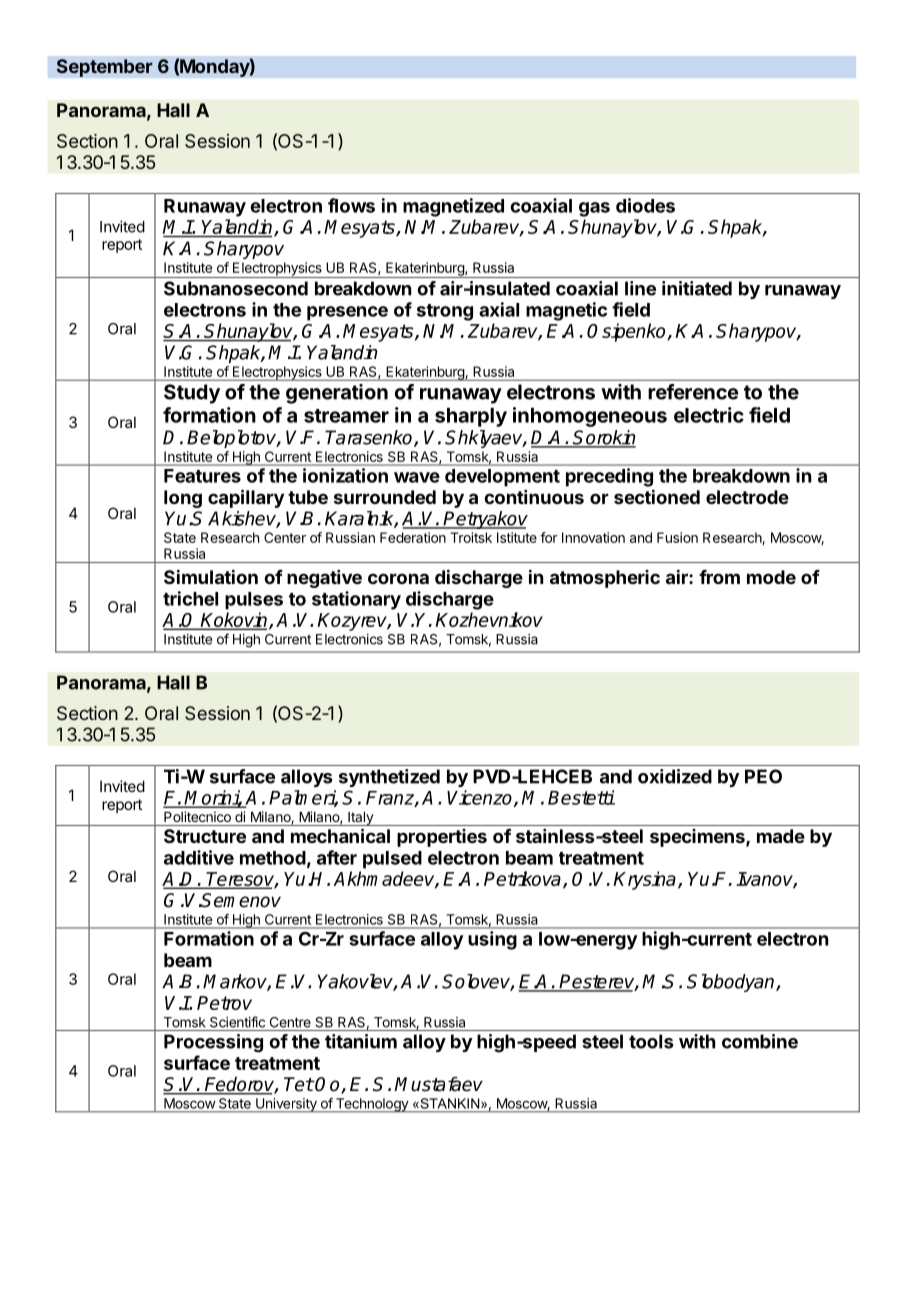 The height and width of the screenshot is (1308, 924). I want to click on PEO, so click(763, 776).
